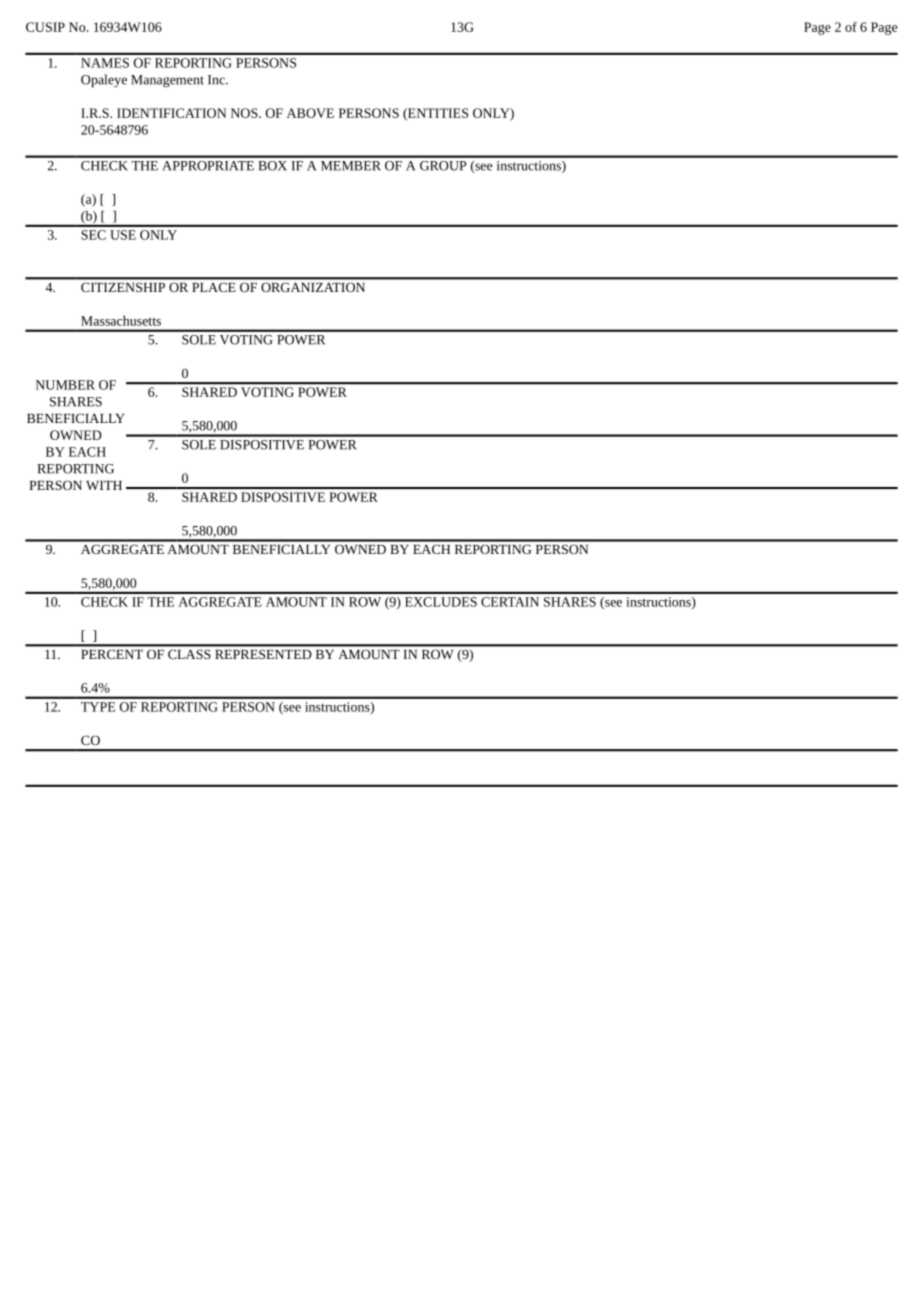  Describe the element at coordinates (245, 113) in the document. I see `NOS` at that location.
